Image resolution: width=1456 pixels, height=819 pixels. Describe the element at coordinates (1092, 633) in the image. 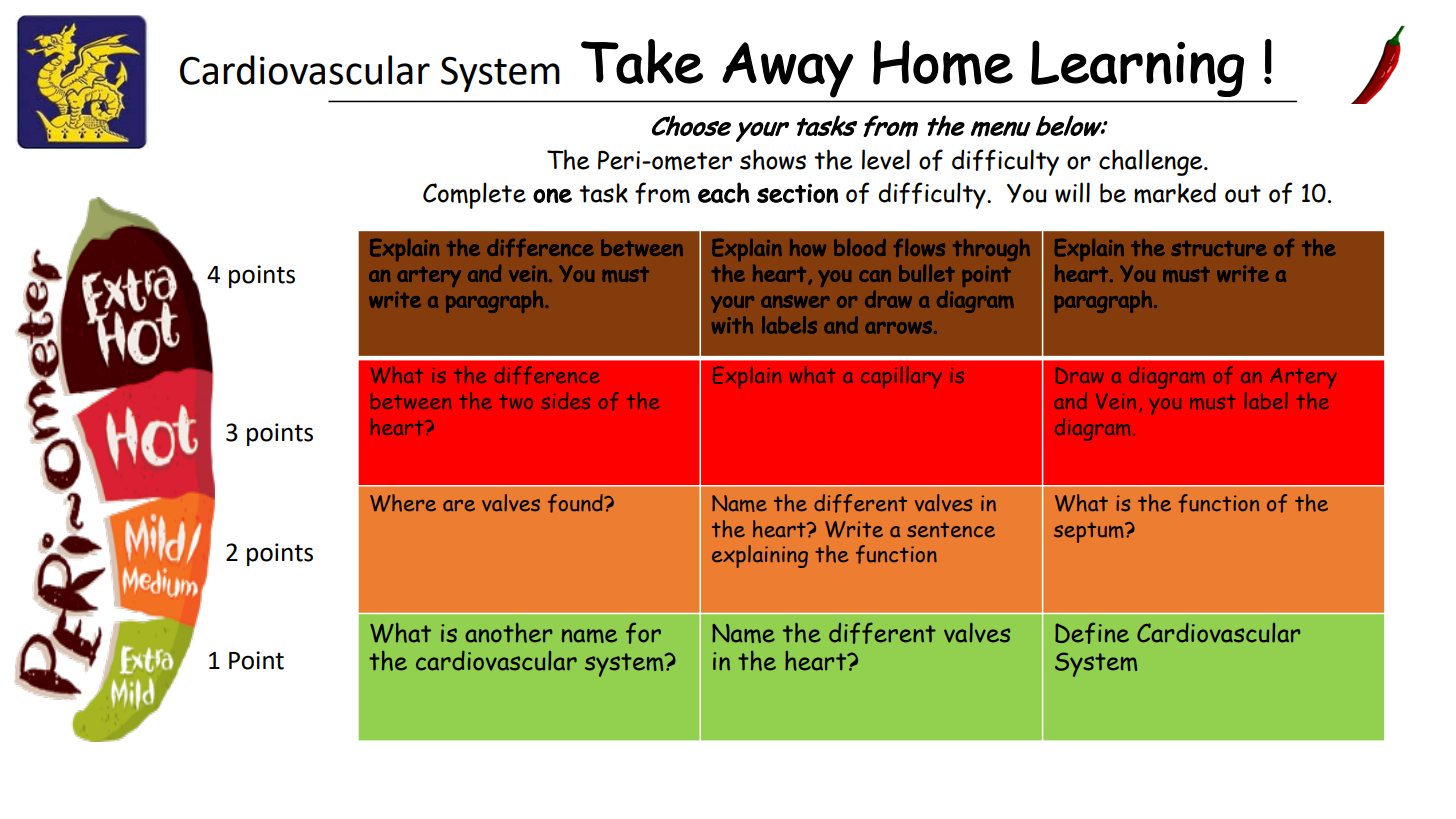

I see `Define` at that location.
